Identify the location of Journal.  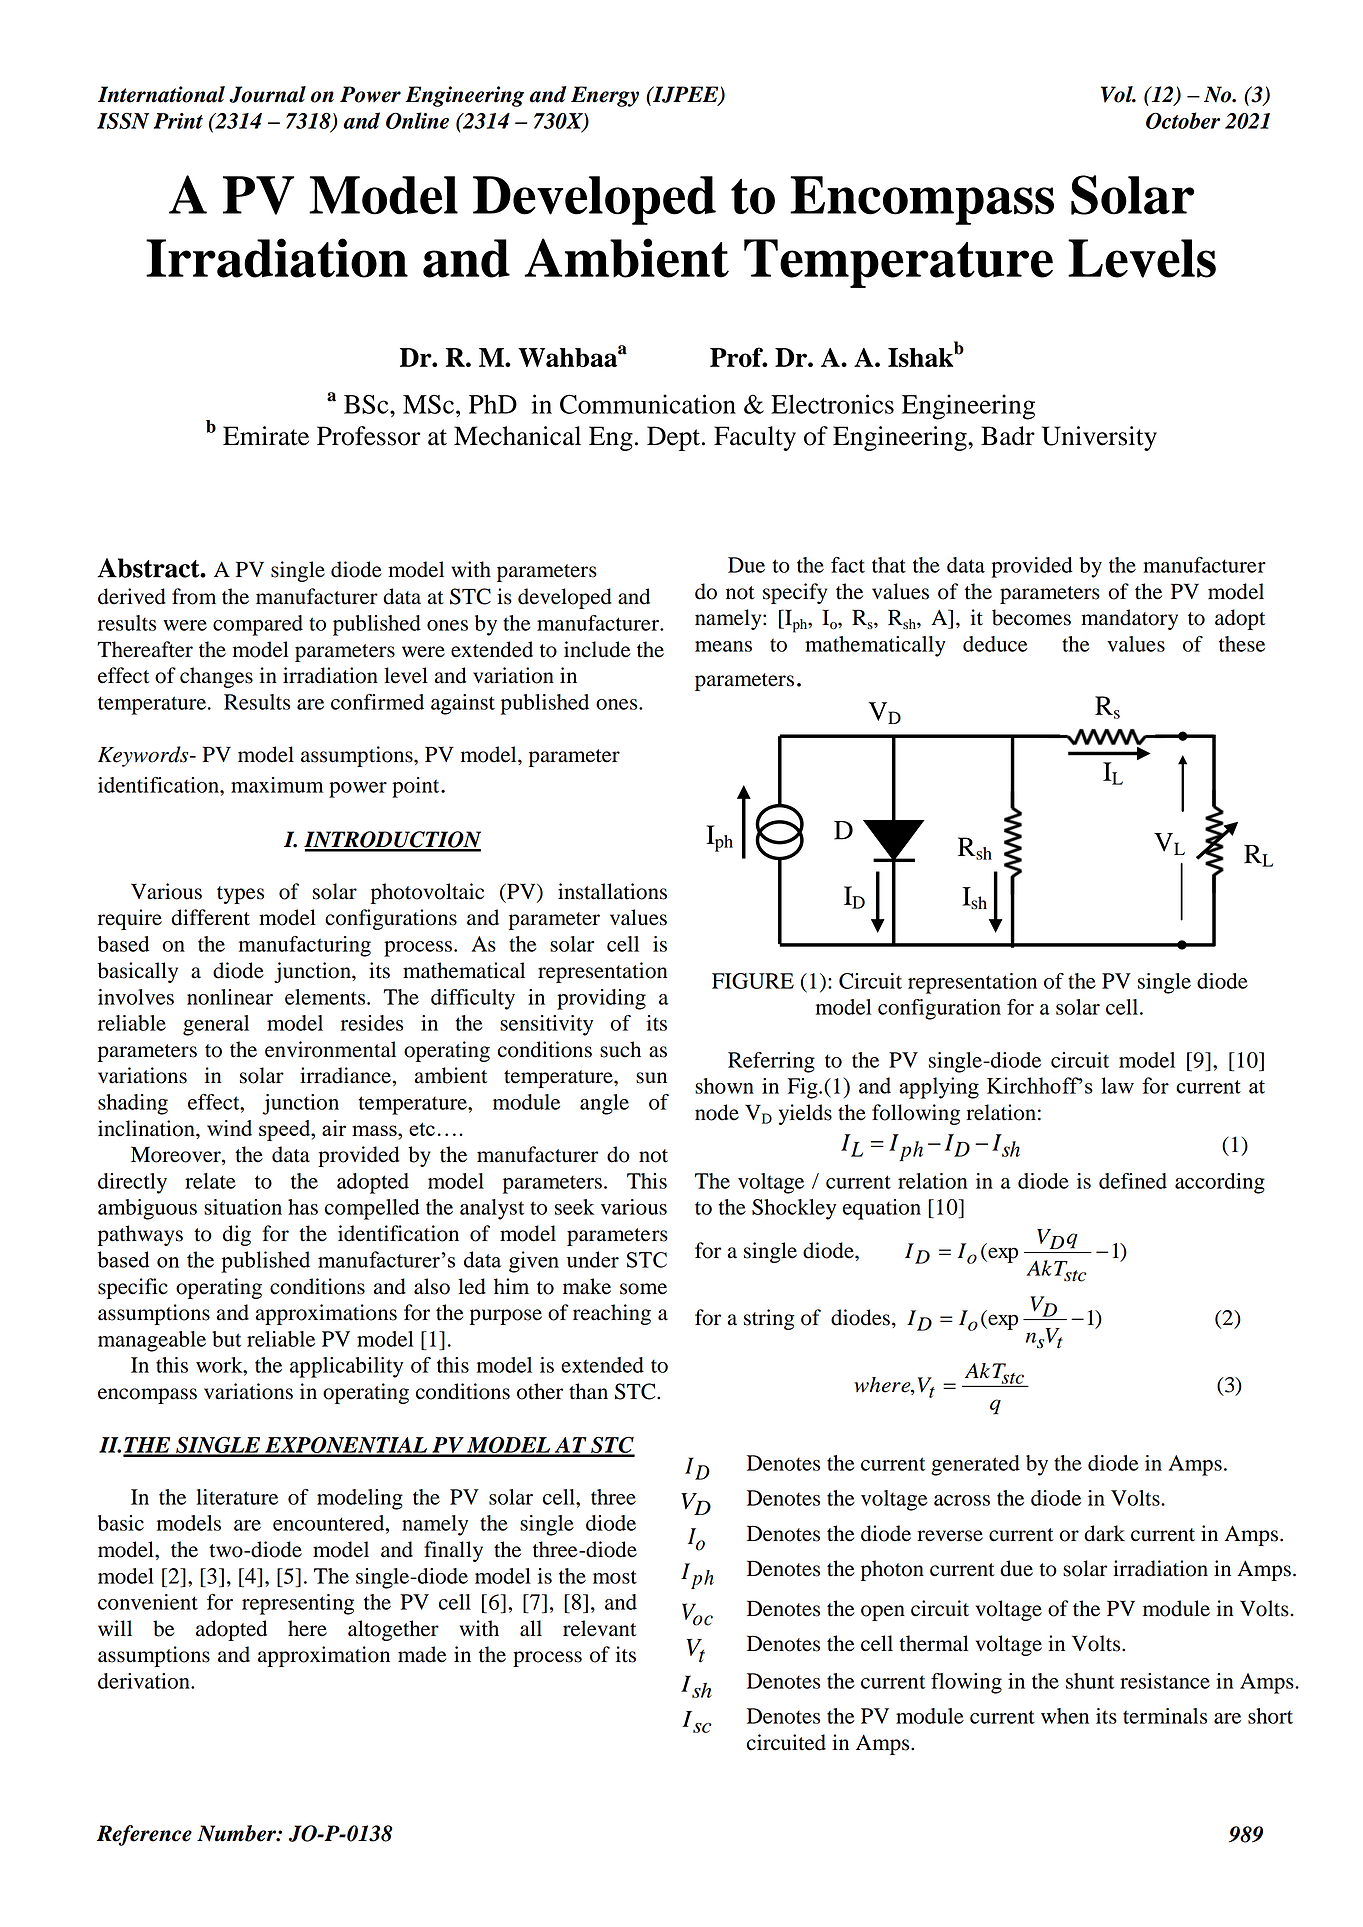
(267, 94).
